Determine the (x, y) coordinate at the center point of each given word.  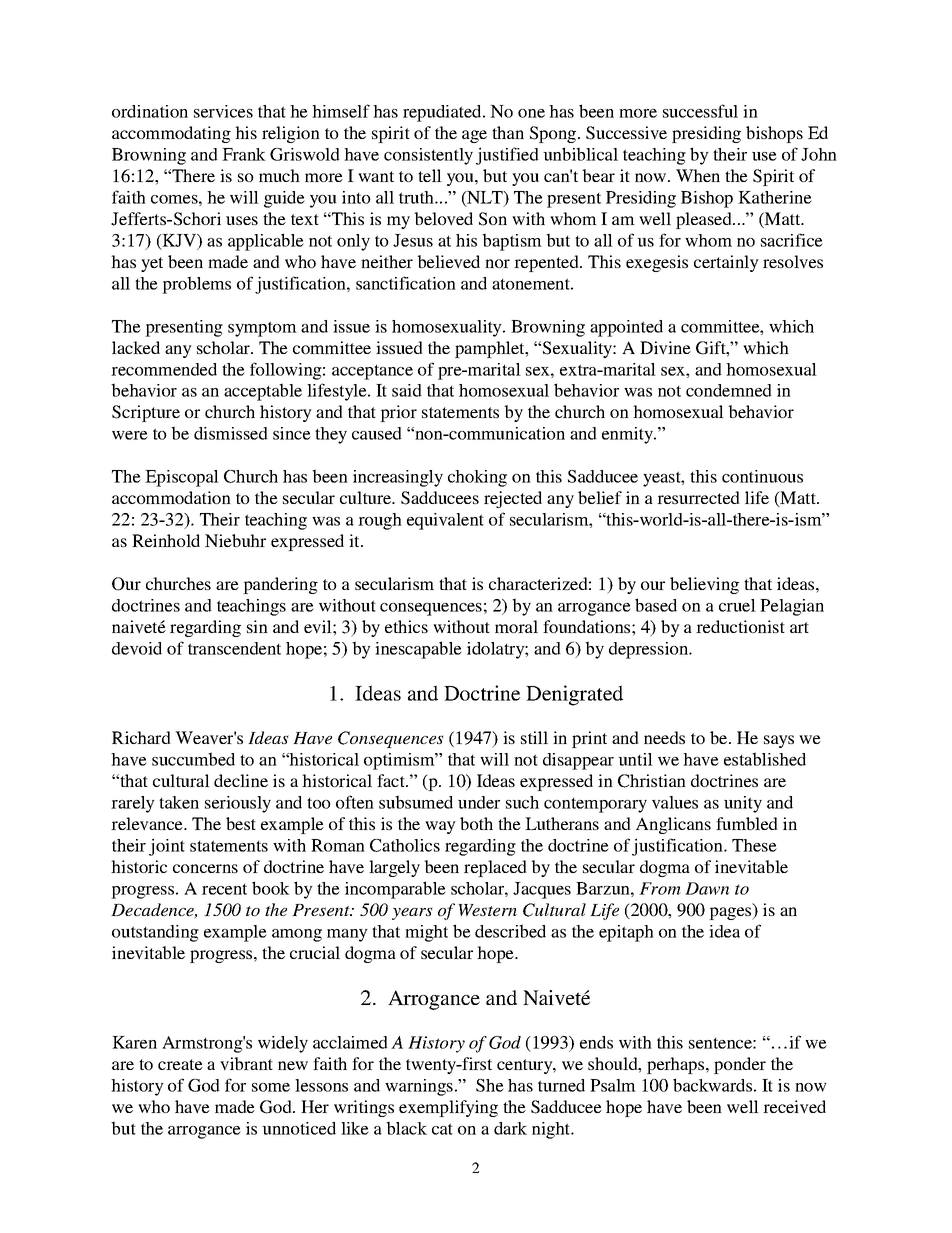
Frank (244, 154)
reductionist (740, 626)
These (754, 845)
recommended (164, 369)
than (508, 132)
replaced (495, 868)
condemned (729, 390)
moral (516, 626)
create (180, 1064)
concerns (205, 868)
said (407, 390)
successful (700, 111)
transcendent (234, 648)
